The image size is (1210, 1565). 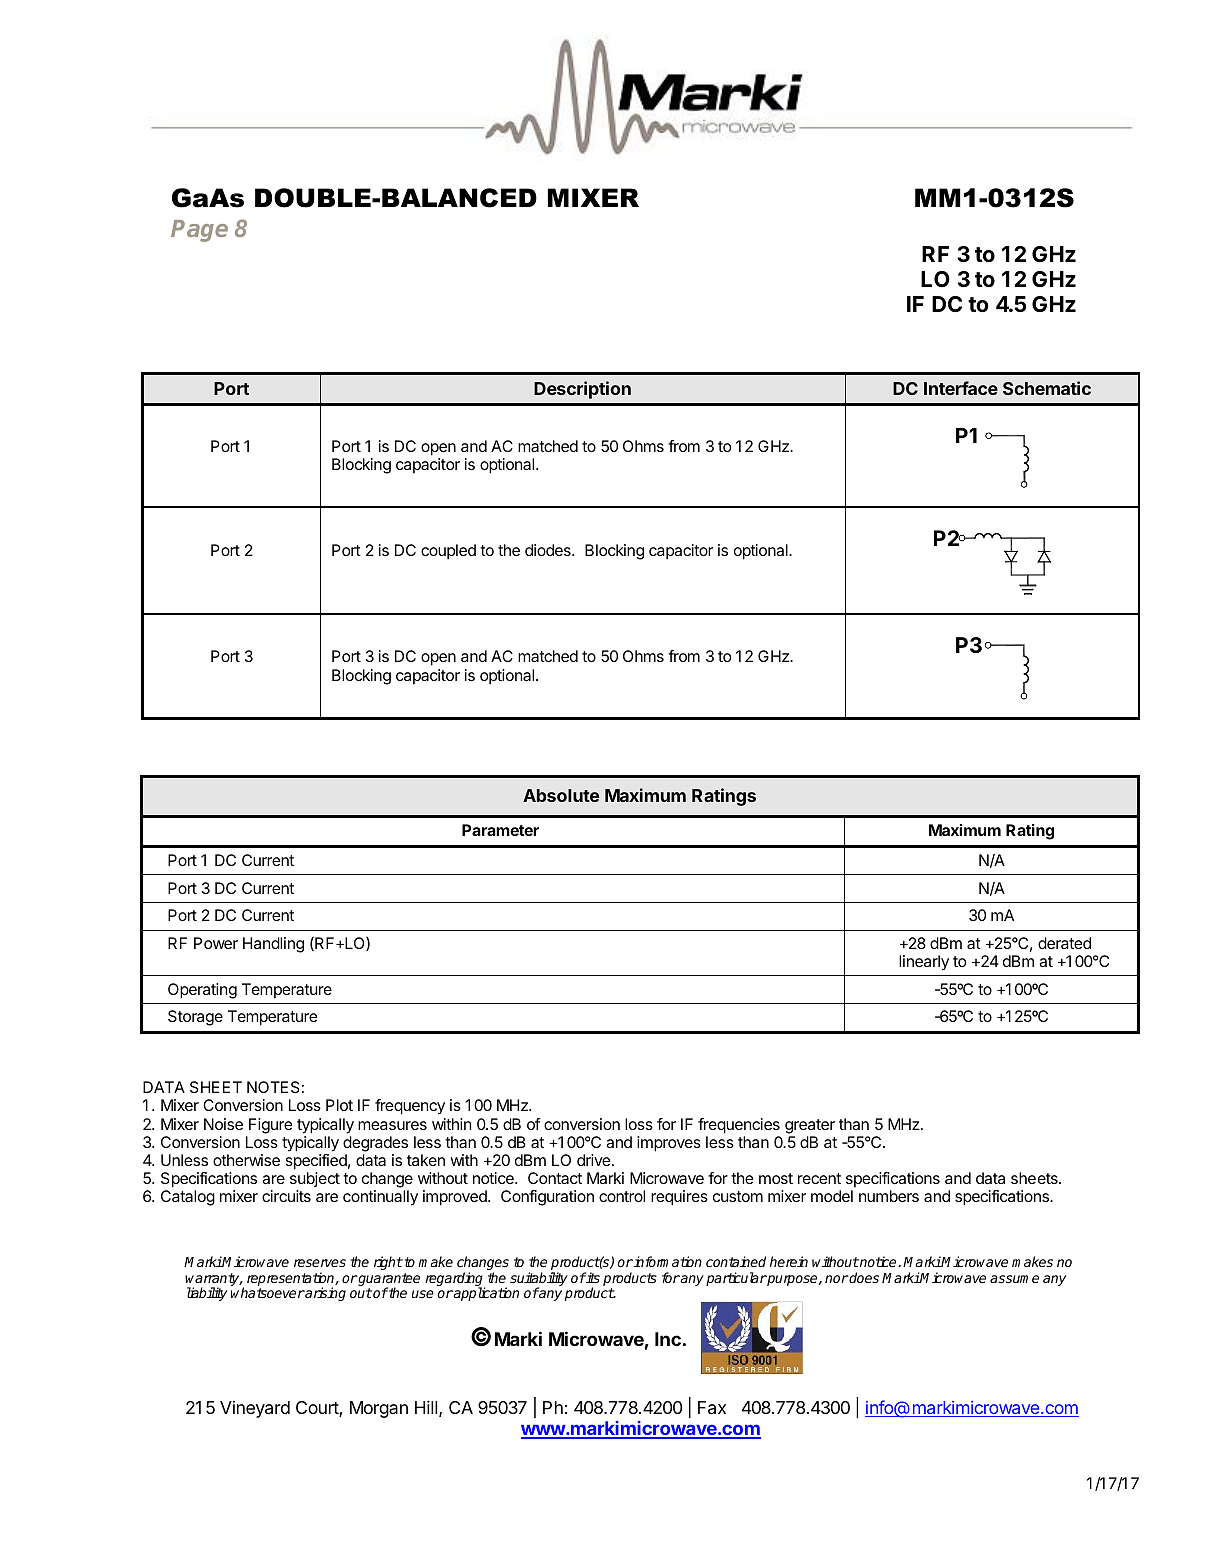 I want to click on Handling, so click(x=273, y=945).
